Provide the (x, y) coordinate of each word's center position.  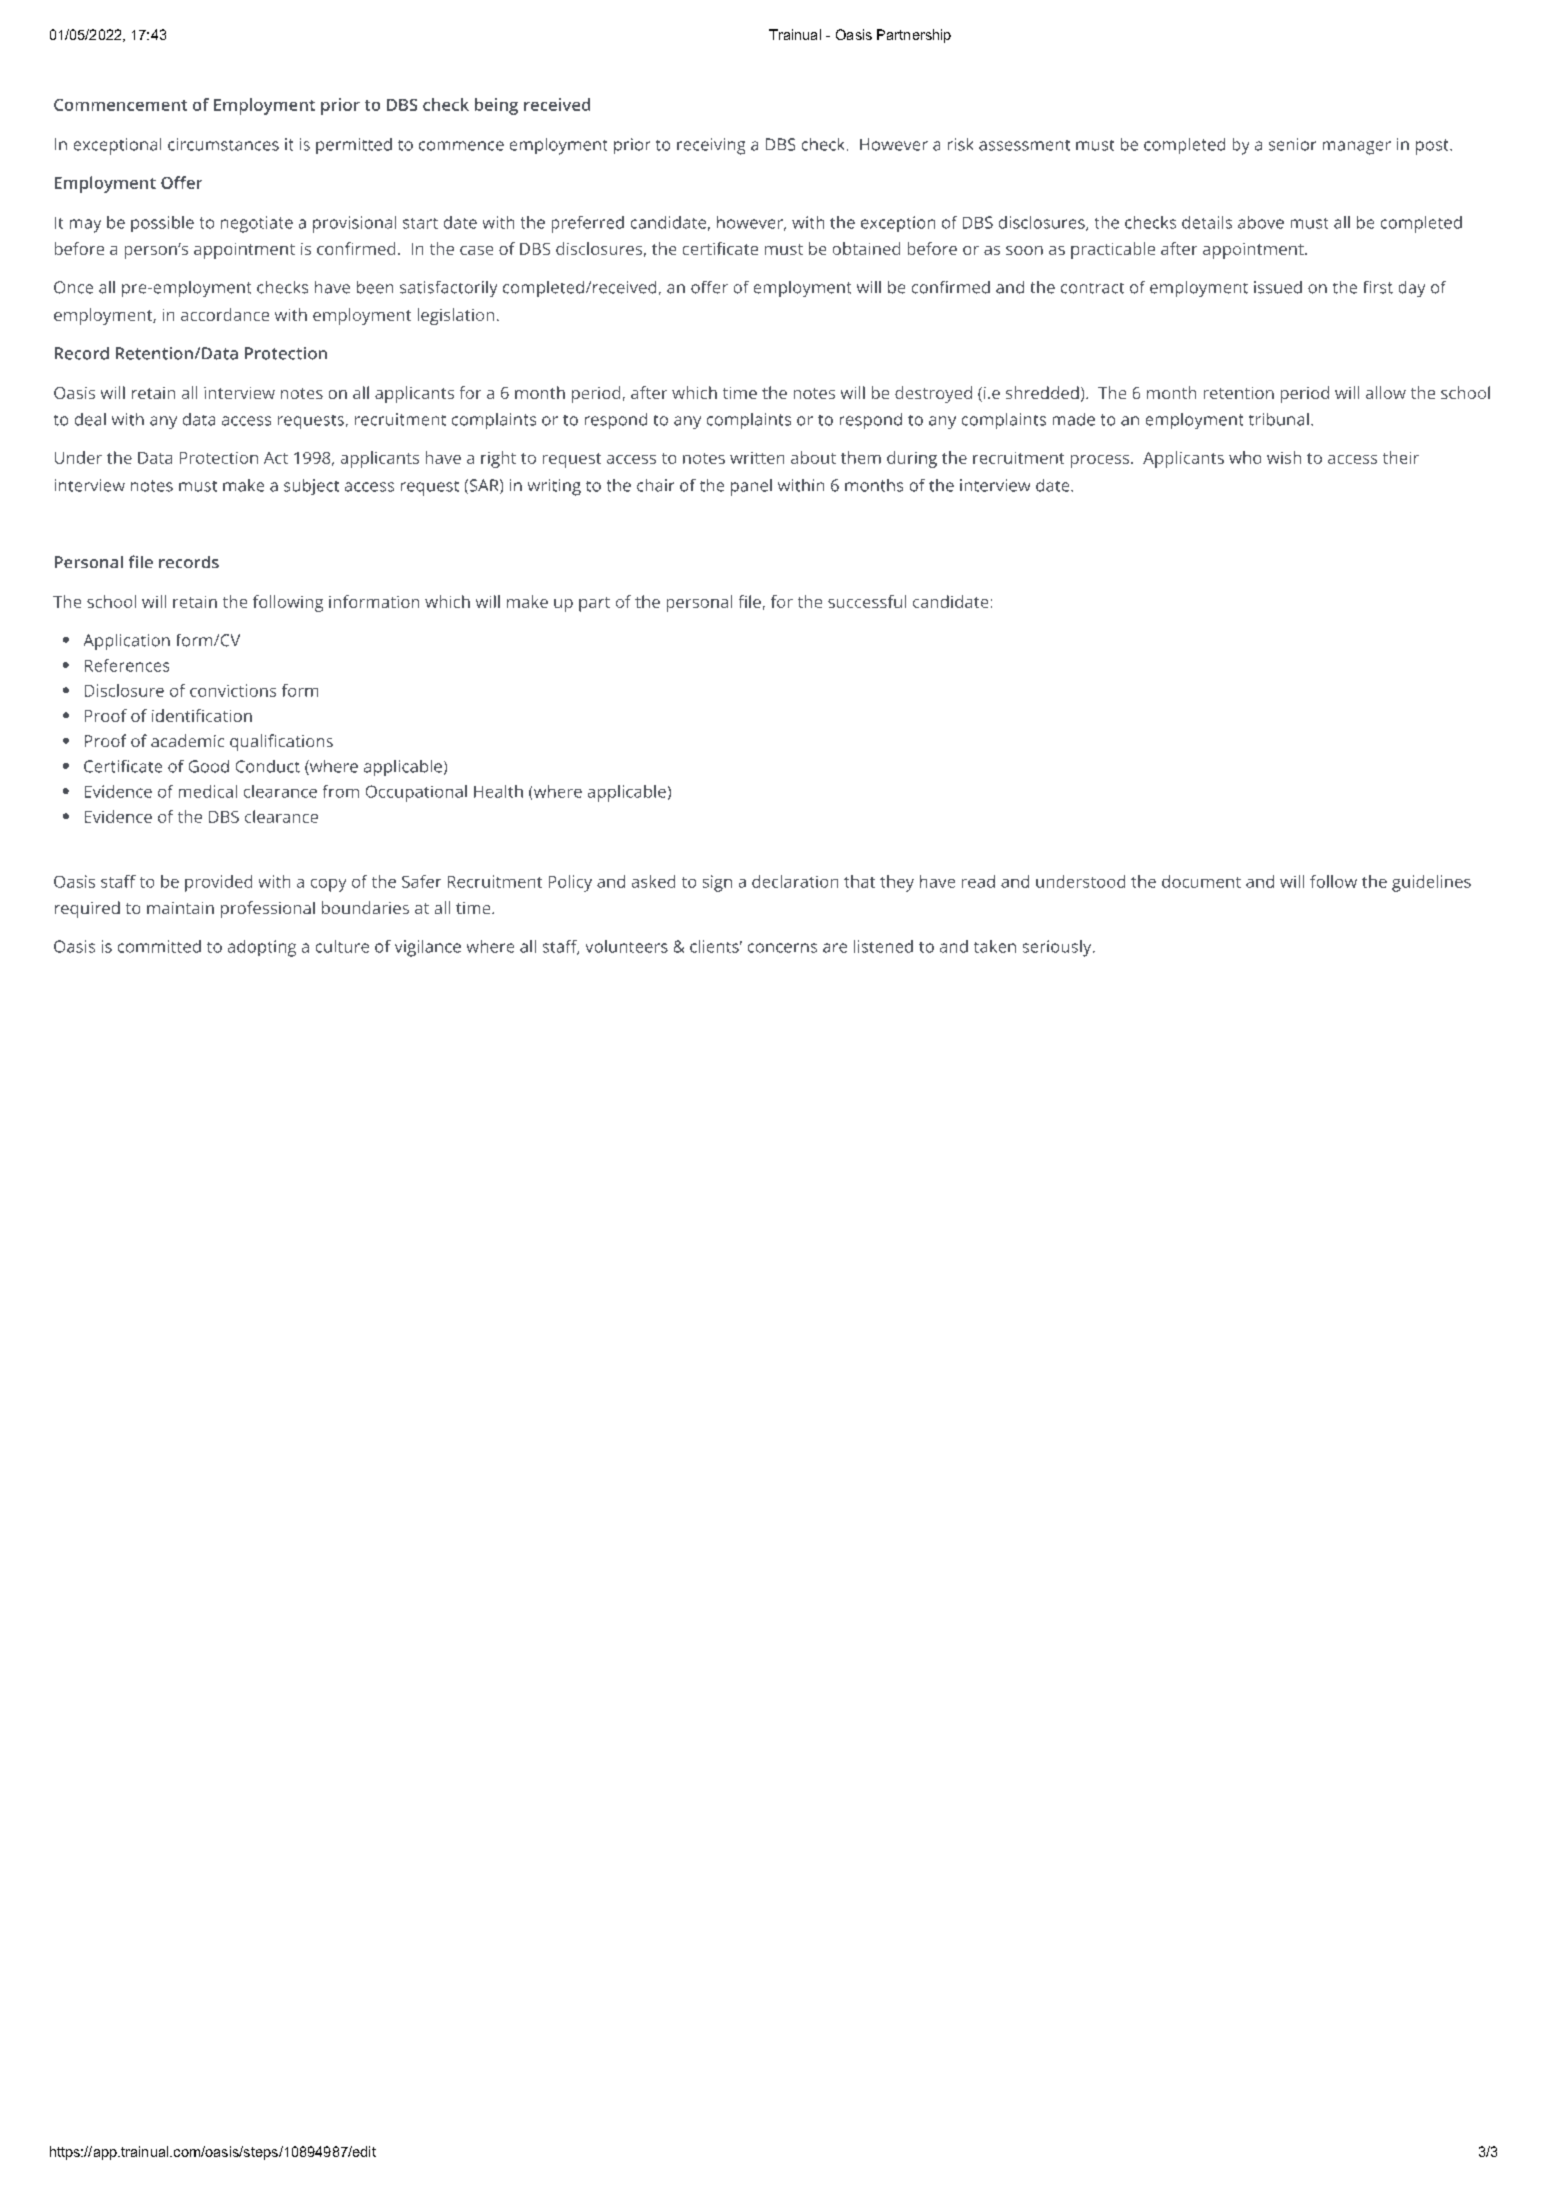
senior (1292, 144)
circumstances (223, 144)
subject (311, 487)
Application (127, 642)
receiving (711, 146)
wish (1284, 457)
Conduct (268, 766)
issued (1278, 287)
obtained (866, 248)
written (757, 458)
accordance (225, 314)
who (1245, 457)
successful (867, 601)
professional (268, 909)
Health (498, 791)
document (1201, 881)
